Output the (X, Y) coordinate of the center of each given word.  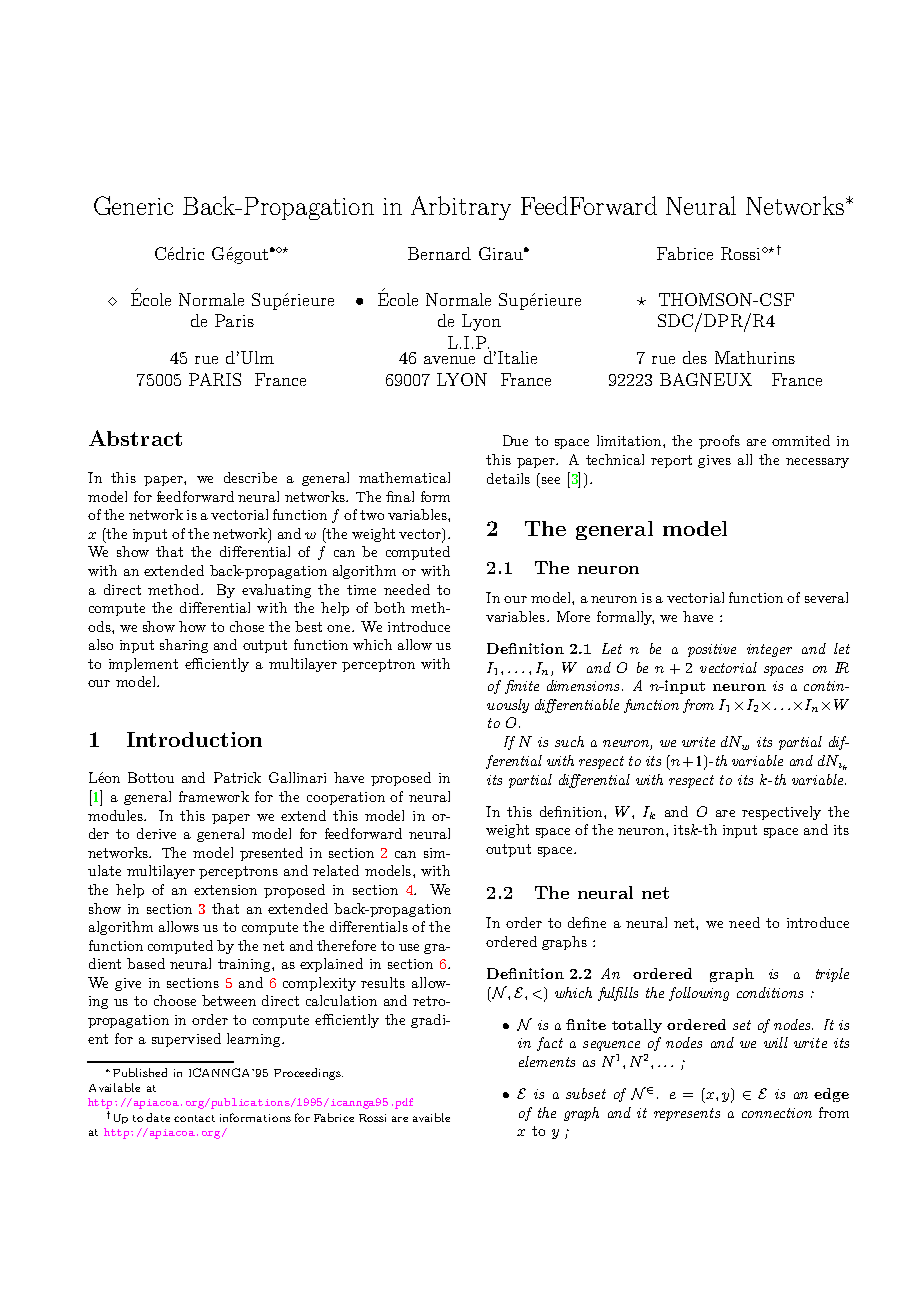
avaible (431, 1117)
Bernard (439, 253)
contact (194, 1118)
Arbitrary (461, 208)
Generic (133, 205)
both (389, 607)
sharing (184, 646)
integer (769, 650)
